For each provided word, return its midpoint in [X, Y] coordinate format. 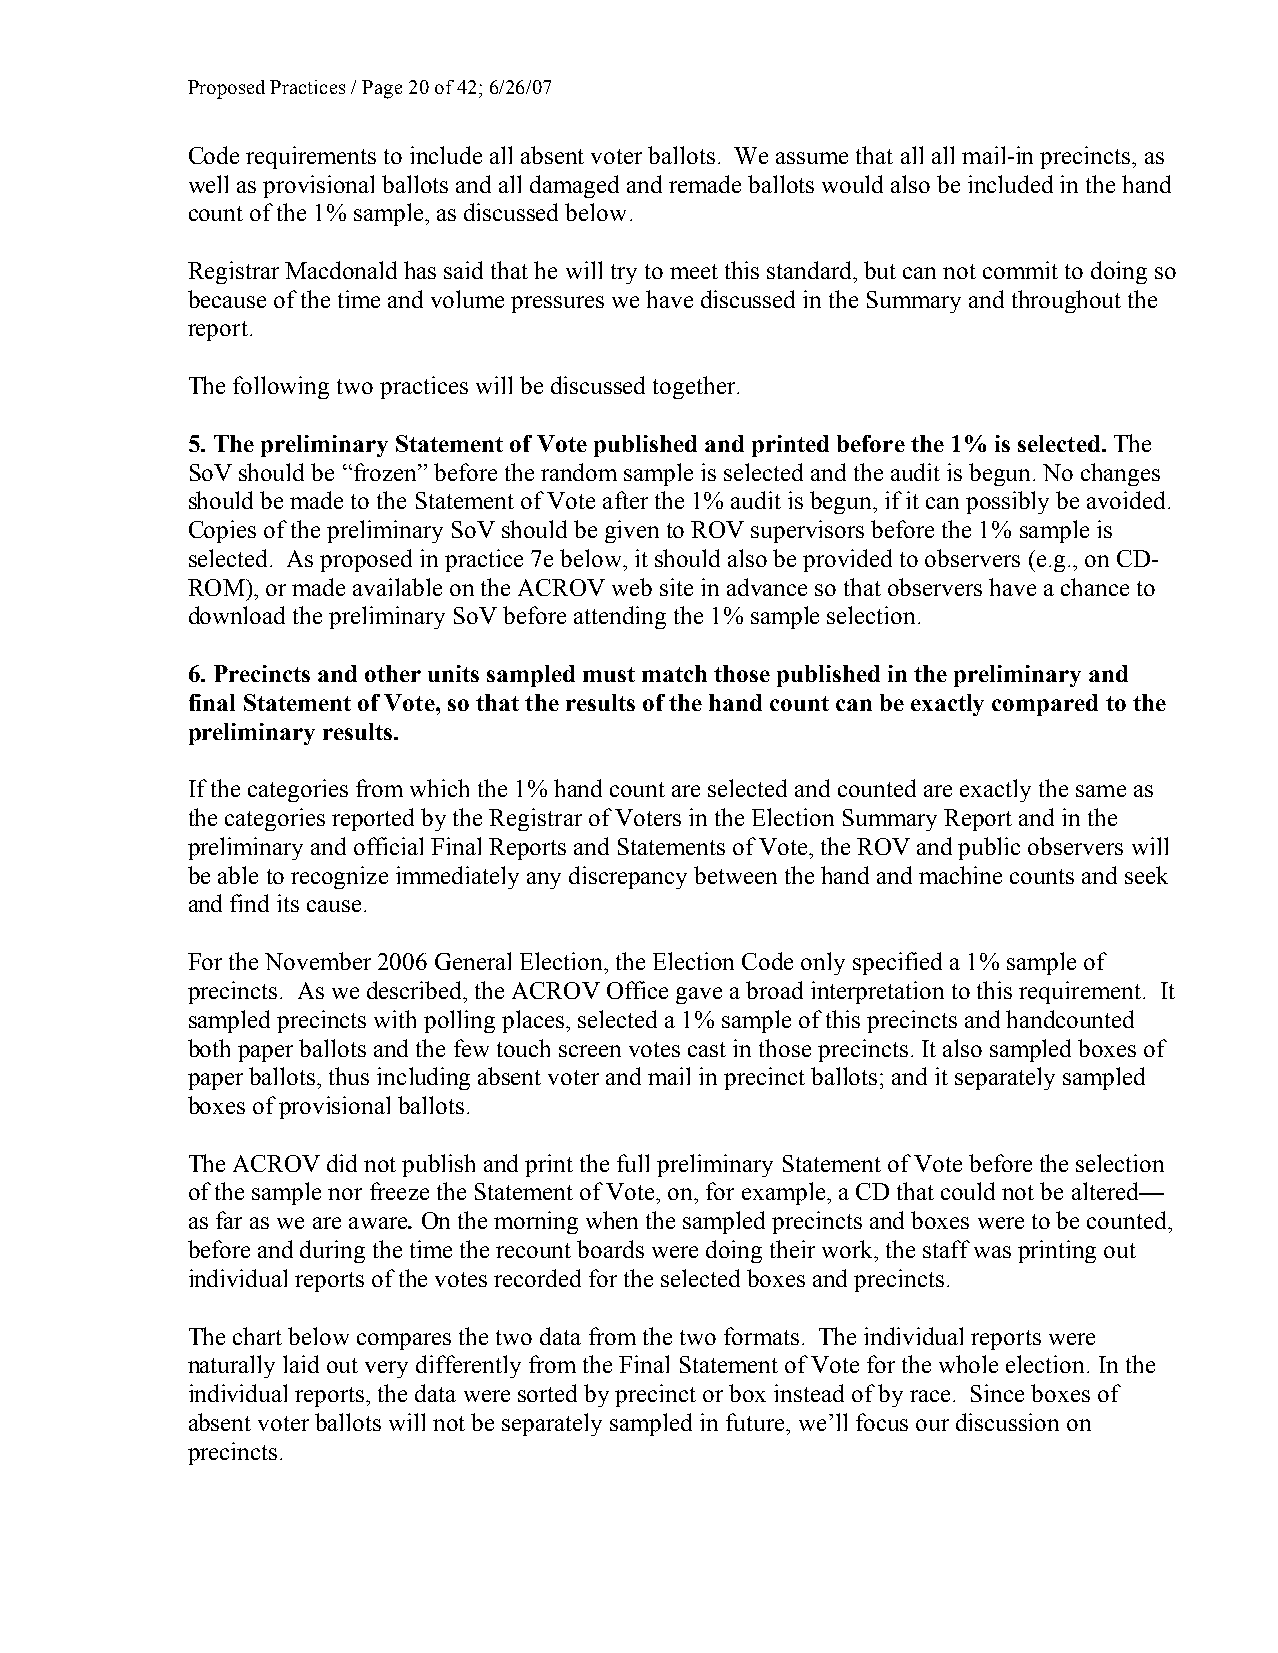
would [852, 184]
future [756, 1422]
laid [301, 1364]
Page [382, 89]
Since [997, 1393]
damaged [574, 186]
